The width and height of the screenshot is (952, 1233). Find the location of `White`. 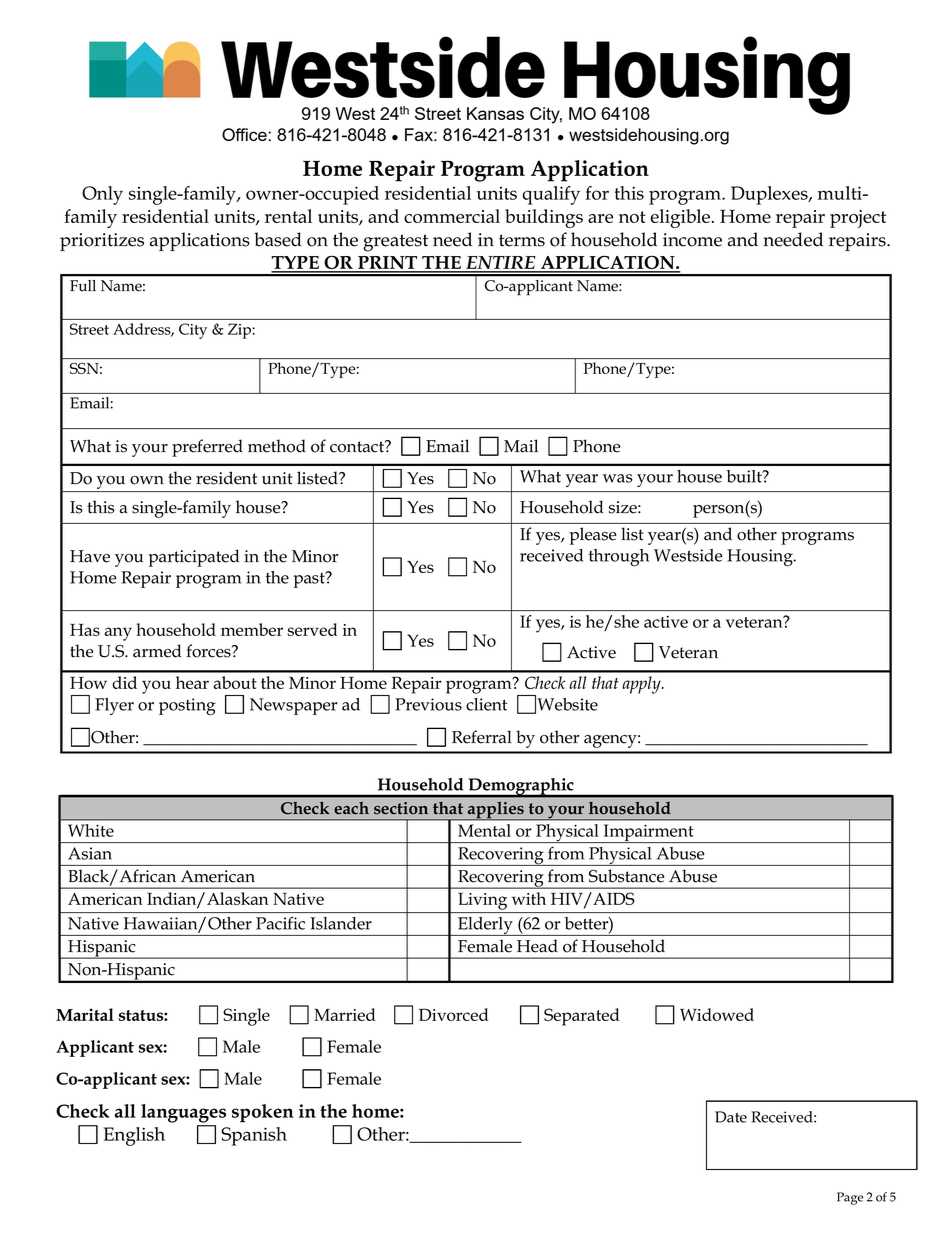

White is located at coordinates (91, 830).
